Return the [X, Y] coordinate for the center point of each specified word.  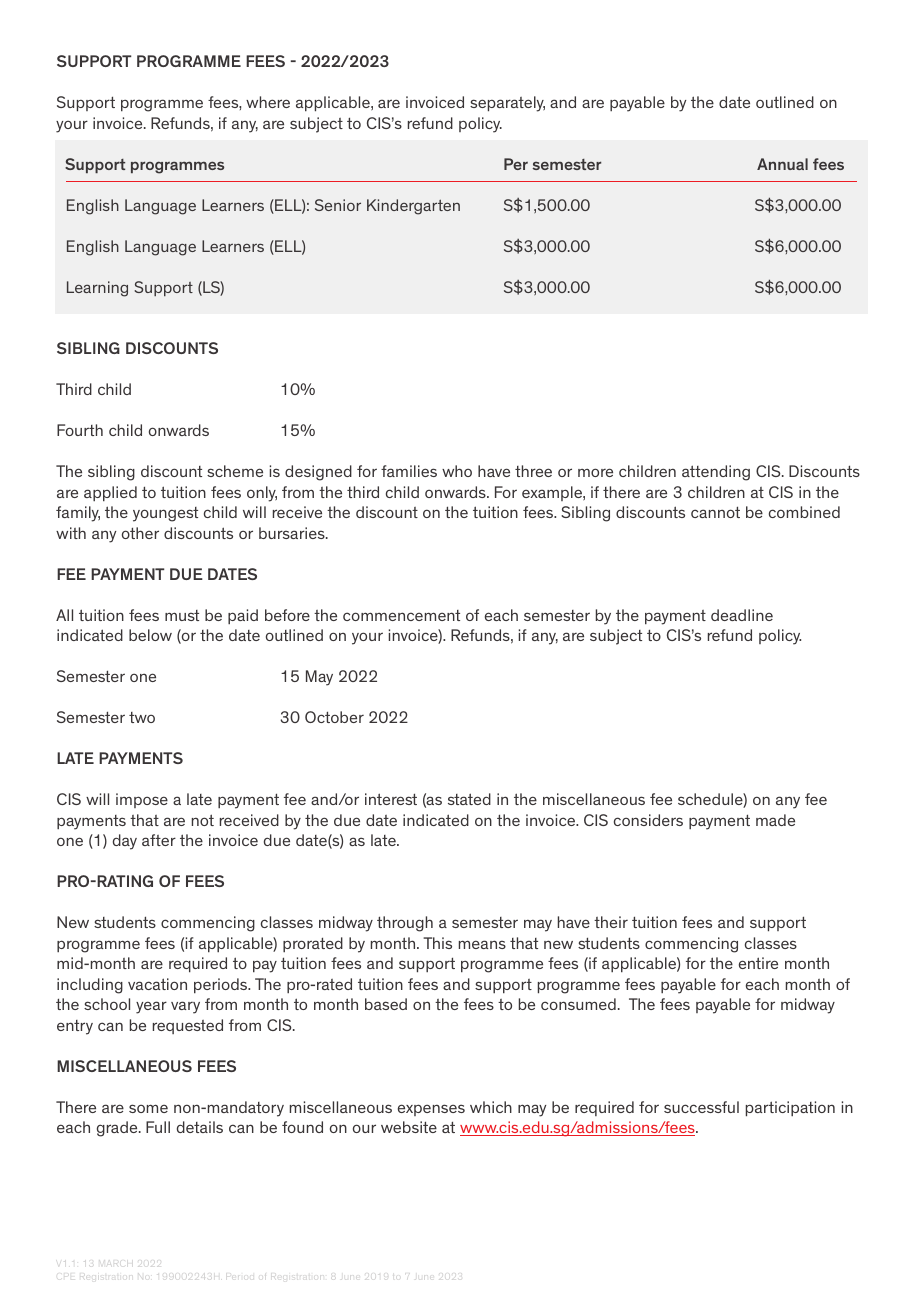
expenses [431, 1110]
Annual [782, 164]
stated [469, 799]
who [457, 471]
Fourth [80, 430]
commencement [401, 615]
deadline [742, 615]
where [268, 102]
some [148, 1108]
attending [716, 473]
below [150, 635]
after [159, 840]
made [775, 820]
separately [507, 104]
